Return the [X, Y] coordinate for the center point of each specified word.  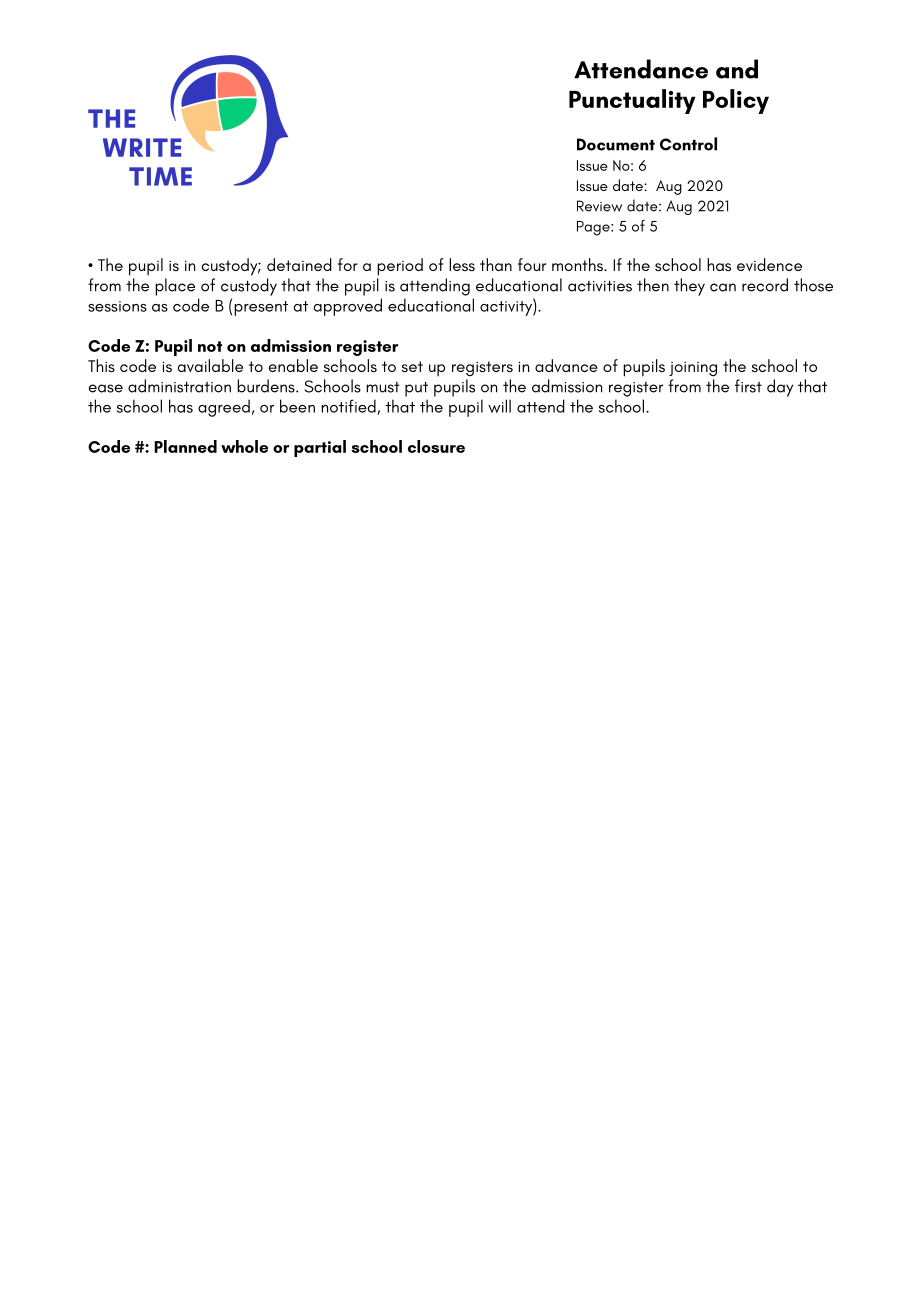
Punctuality [632, 101]
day [780, 388]
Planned [185, 446]
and [737, 69]
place [175, 287]
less [462, 264]
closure [436, 446]
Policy [736, 101]
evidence [769, 265]
